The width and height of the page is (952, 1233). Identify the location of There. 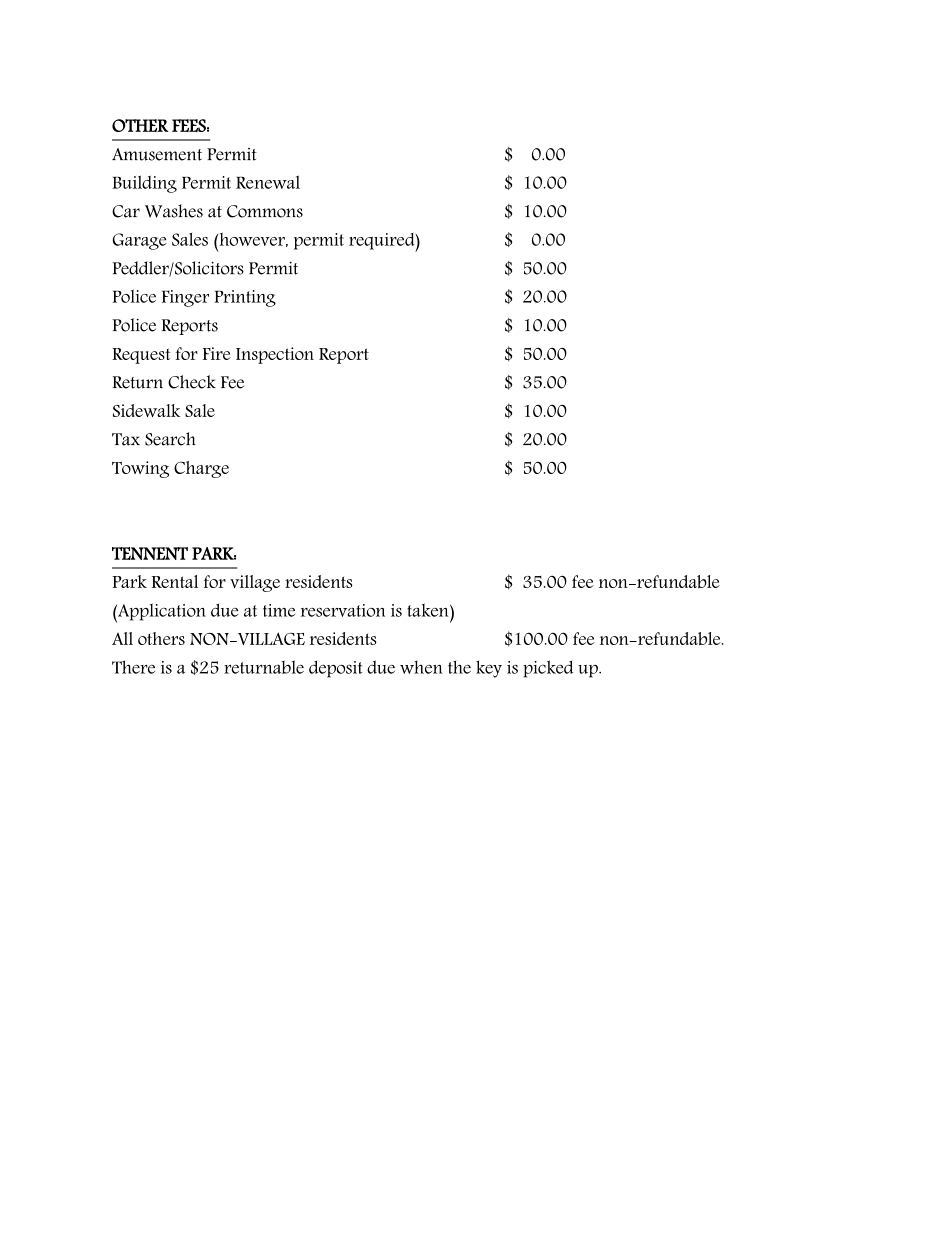
(133, 667).
